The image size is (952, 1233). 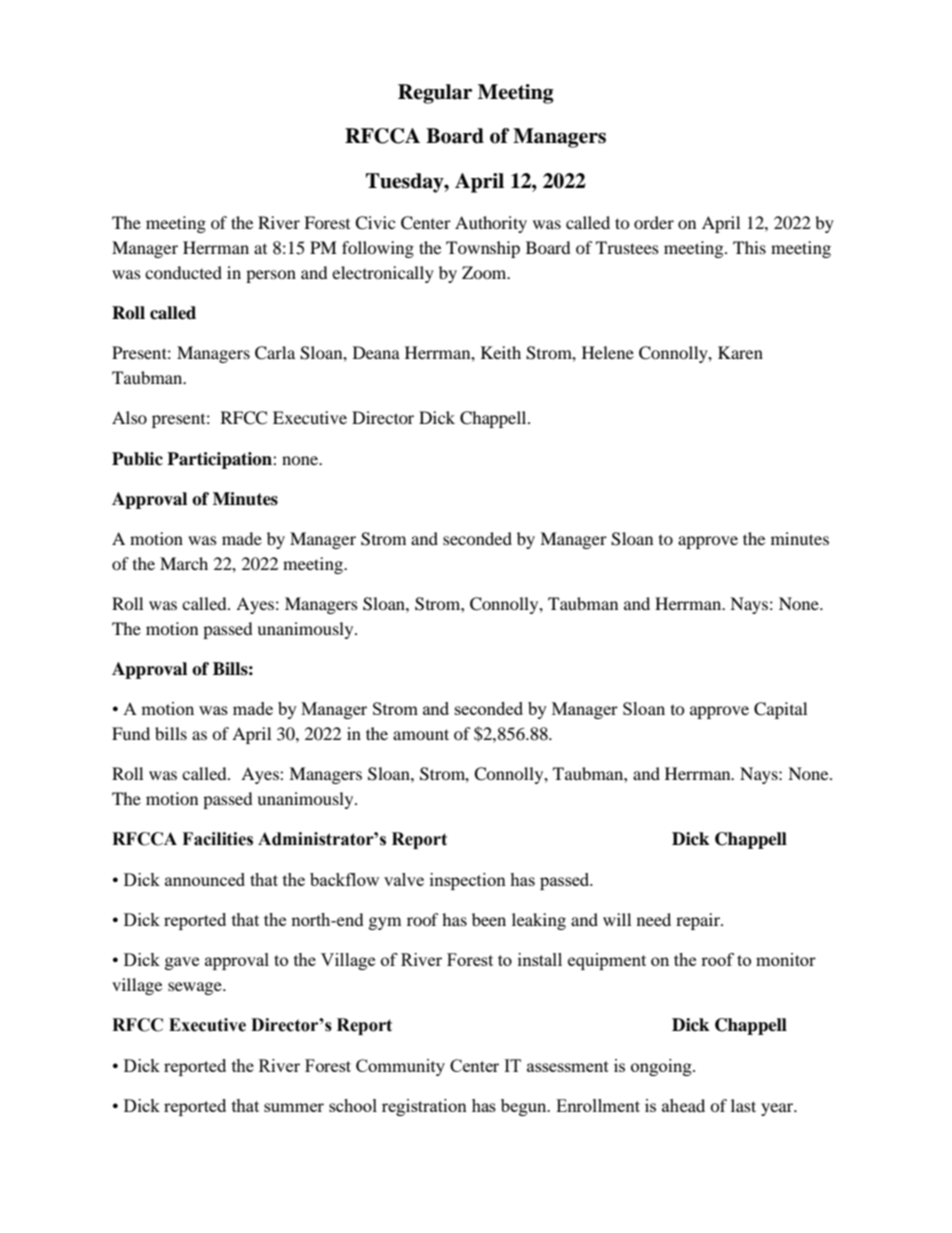 What do you see at coordinates (608, 352) in the screenshot?
I see `Helene` at bounding box center [608, 352].
